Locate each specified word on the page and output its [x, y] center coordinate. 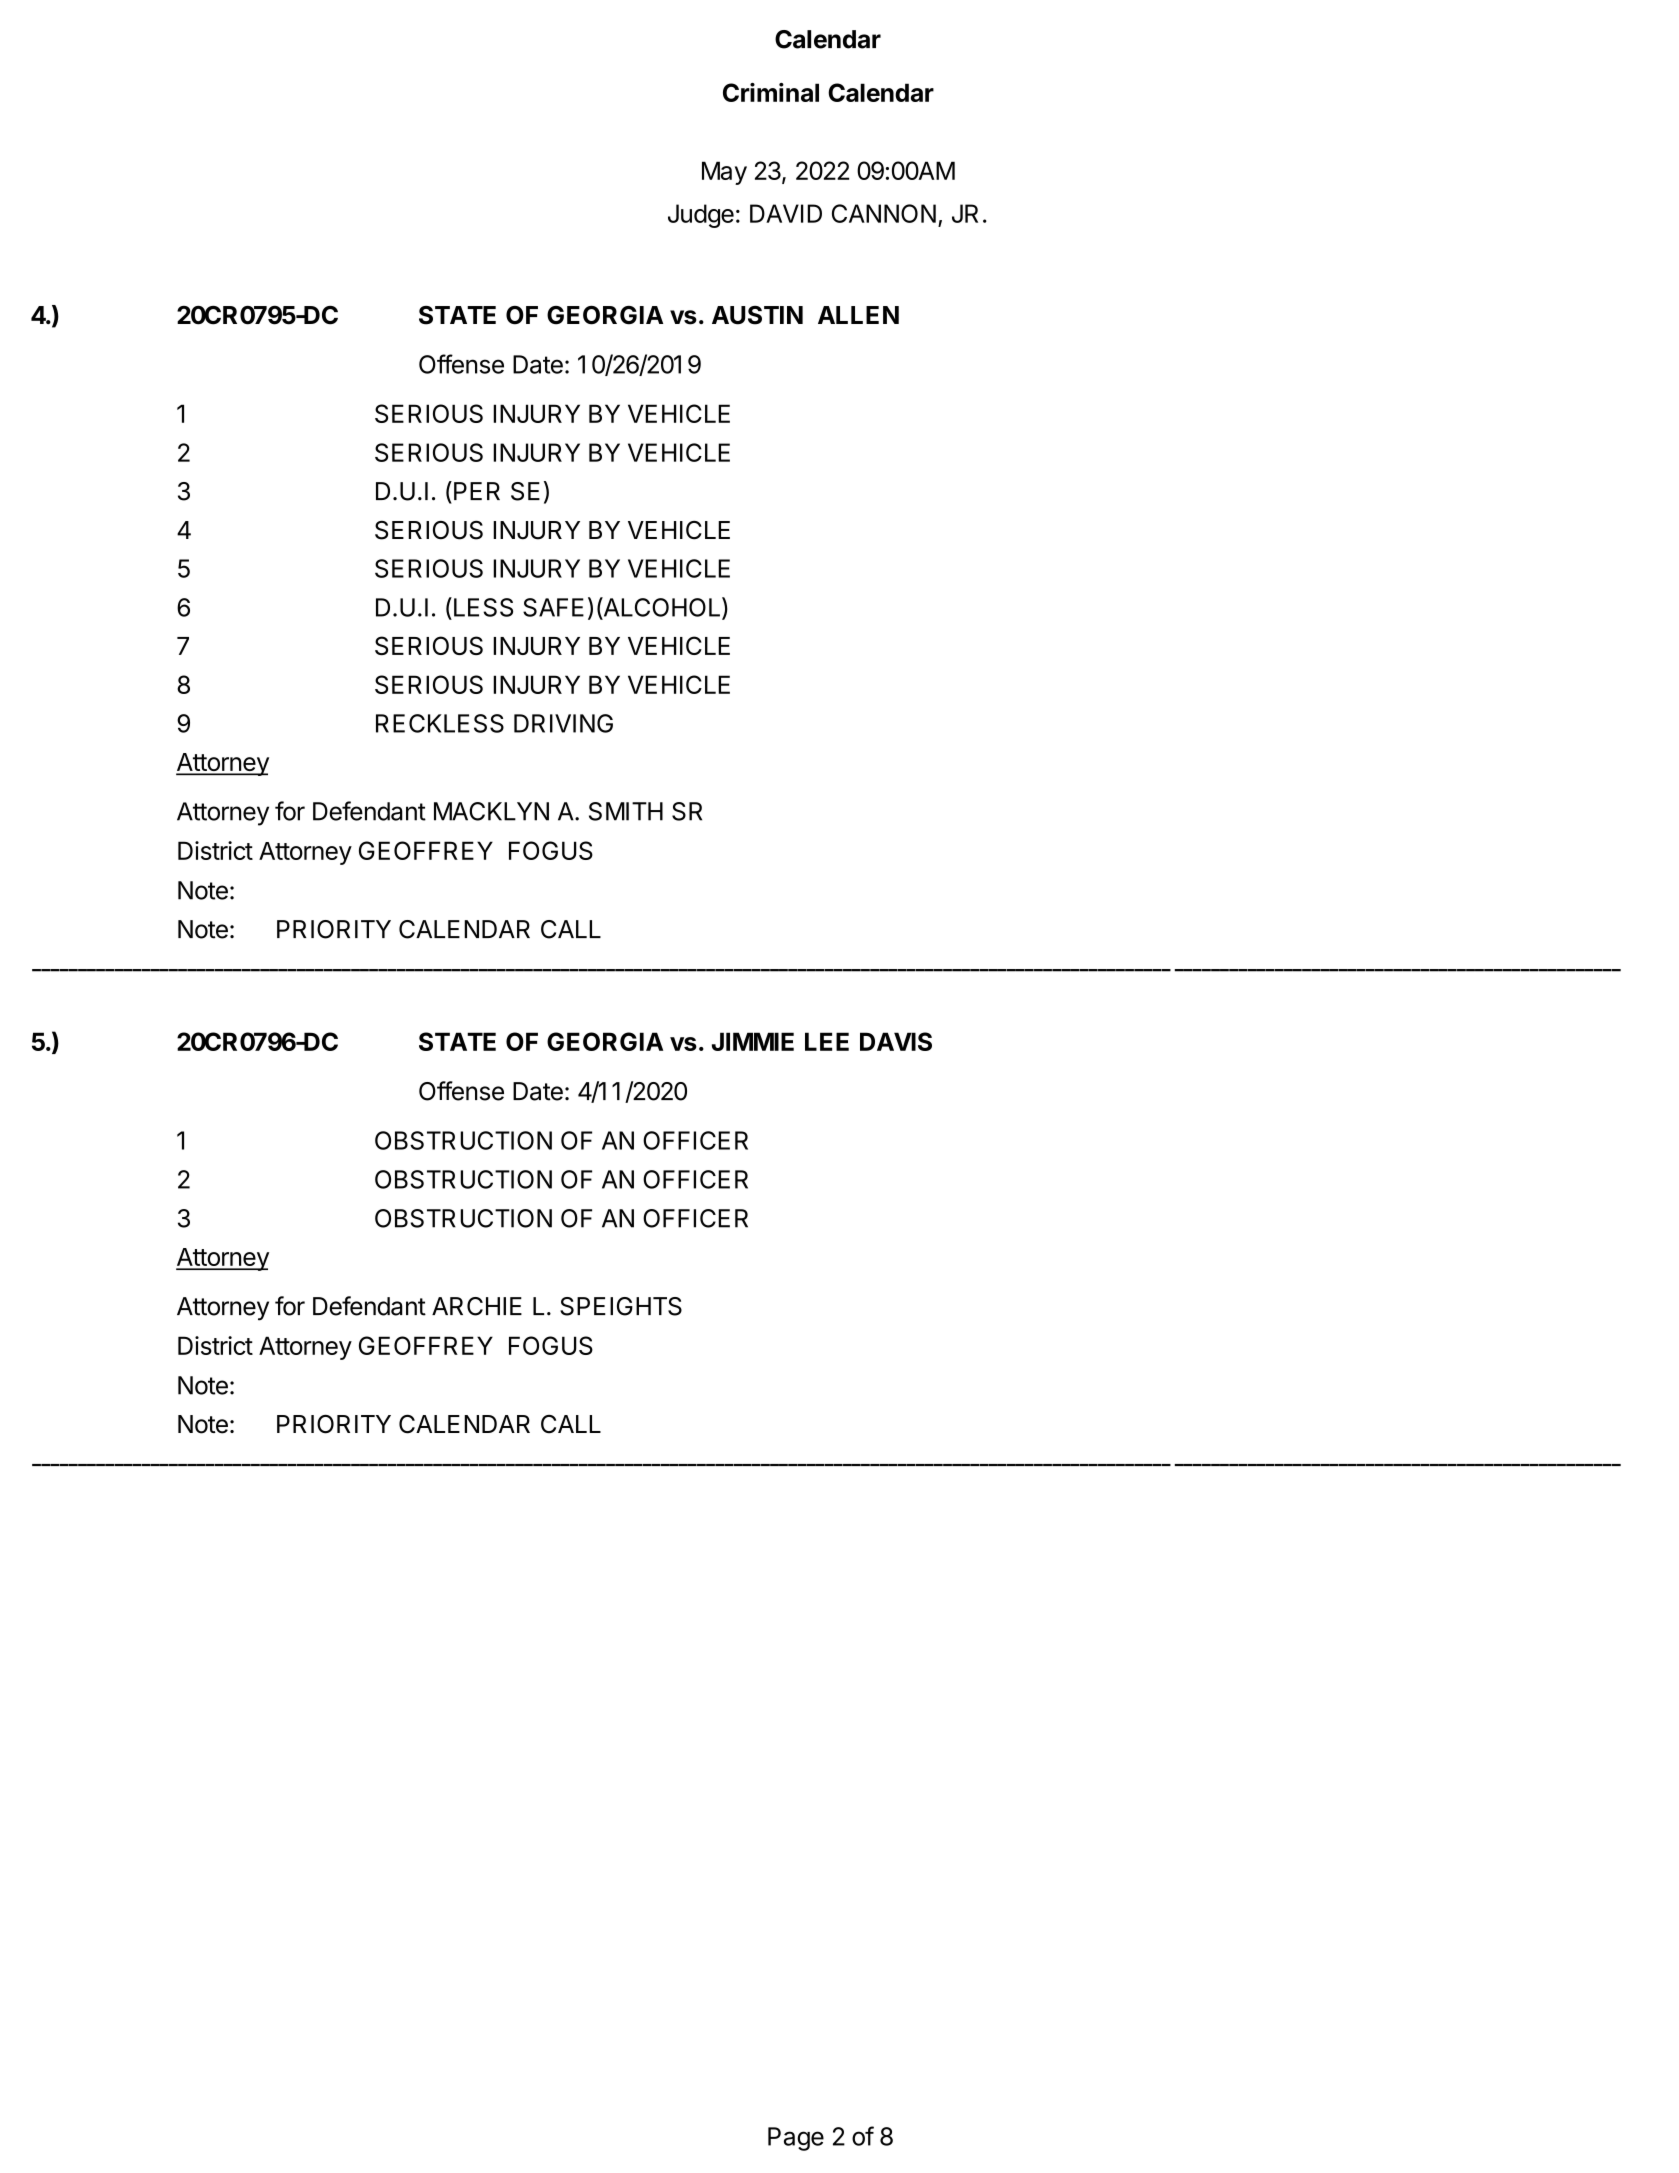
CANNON [884, 213]
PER [477, 491]
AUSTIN [757, 315]
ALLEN [858, 315]
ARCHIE [477, 1306]
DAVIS [896, 1041]
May [724, 173]
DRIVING [563, 723]
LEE [827, 1041]
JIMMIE [753, 1041]
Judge [701, 216]
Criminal [771, 92]
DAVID [786, 213]
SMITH [626, 811]
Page [796, 2139]
